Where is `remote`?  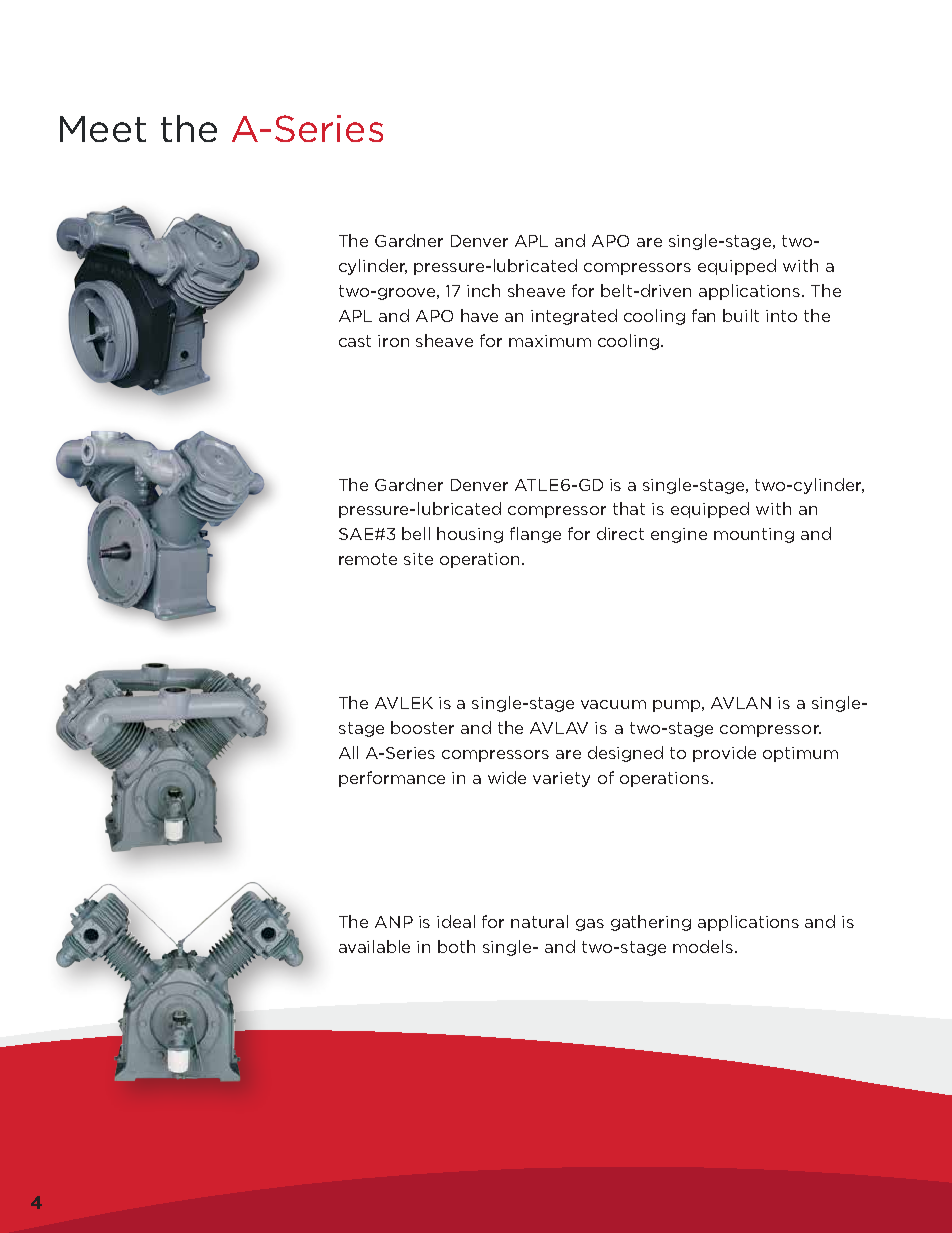 remote is located at coordinates (368, 559).
